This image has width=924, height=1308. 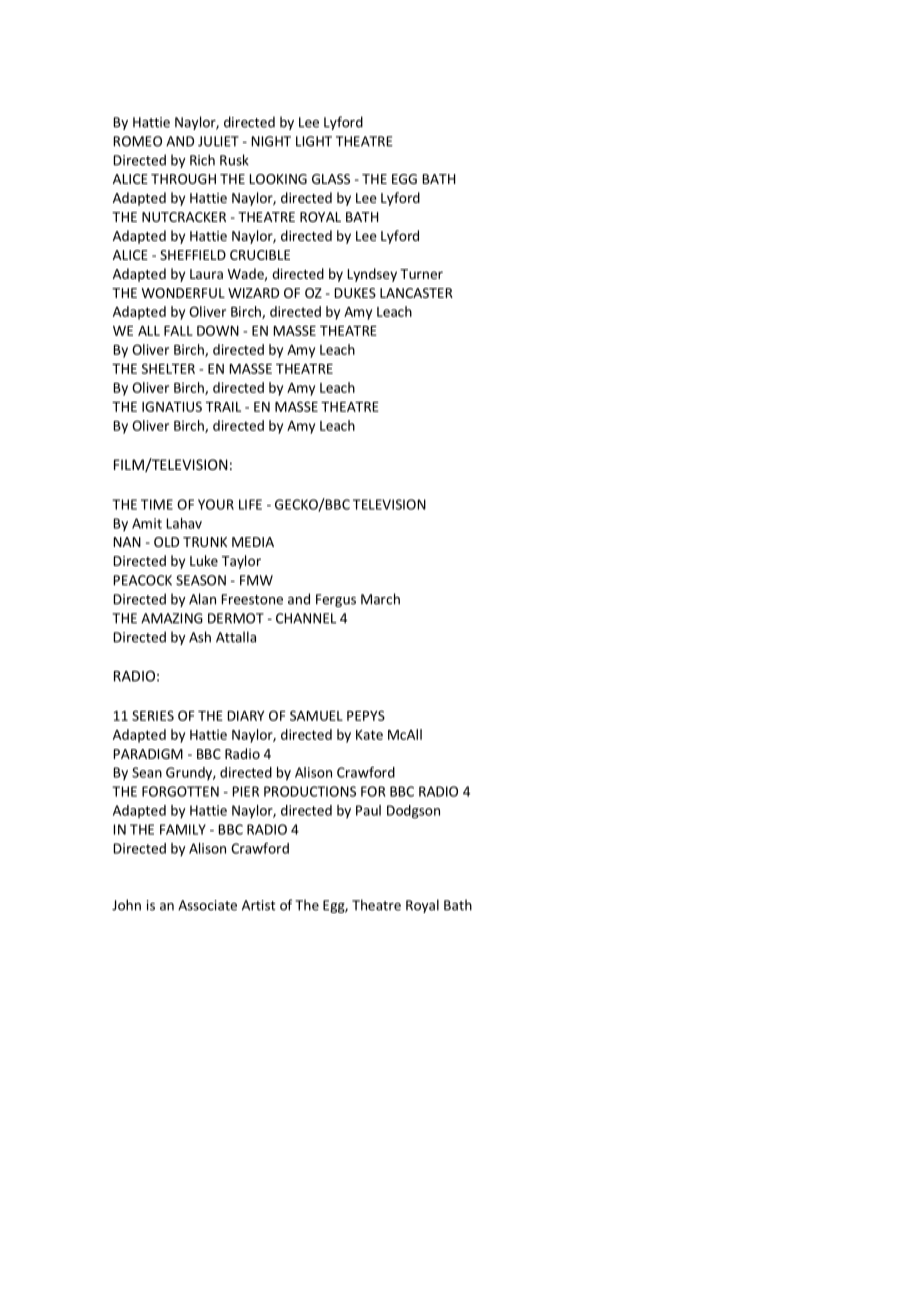 I want to click on March, so click(x=380, y=599).
